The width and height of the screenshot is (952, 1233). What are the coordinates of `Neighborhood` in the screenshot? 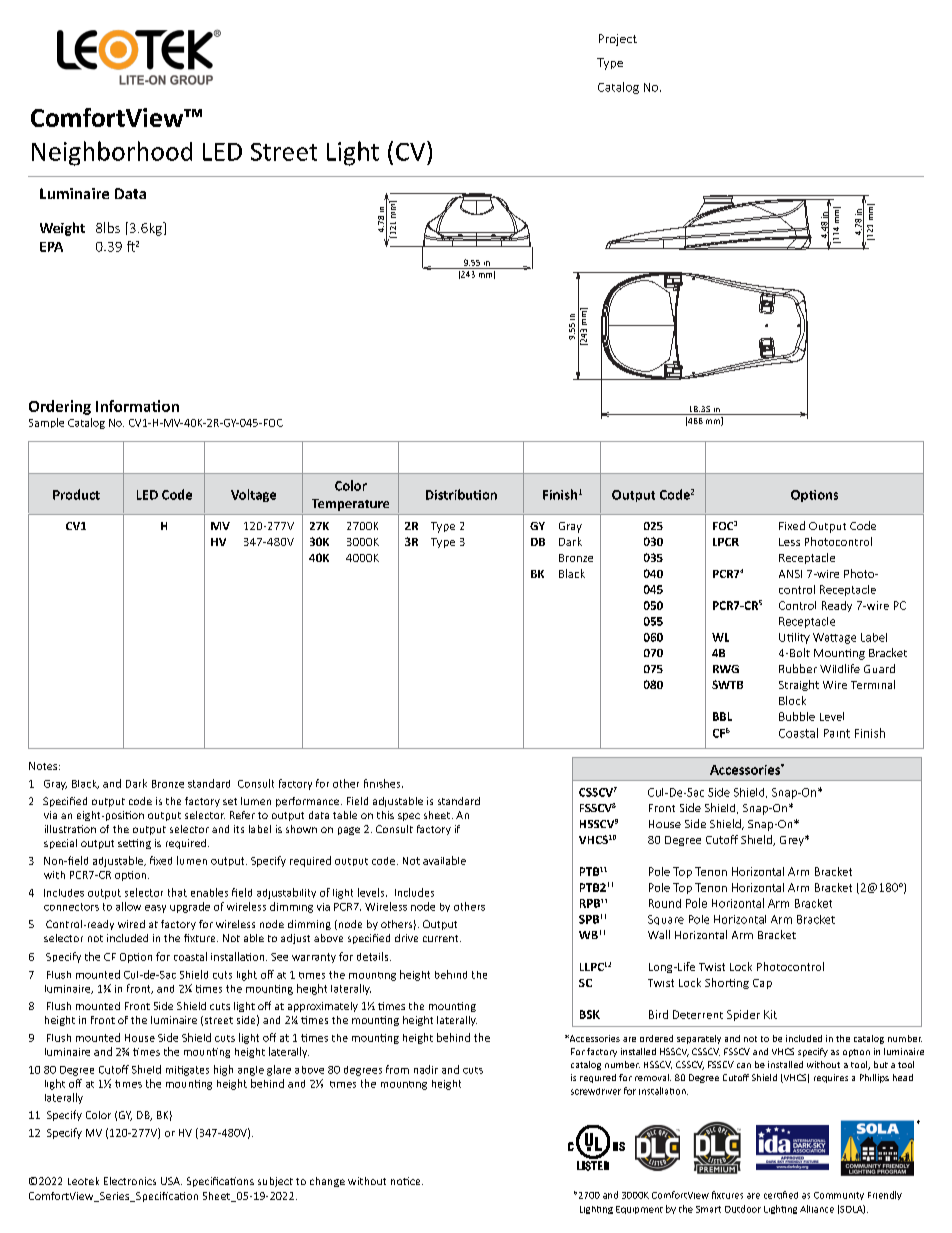 It's located at (112, 153).
